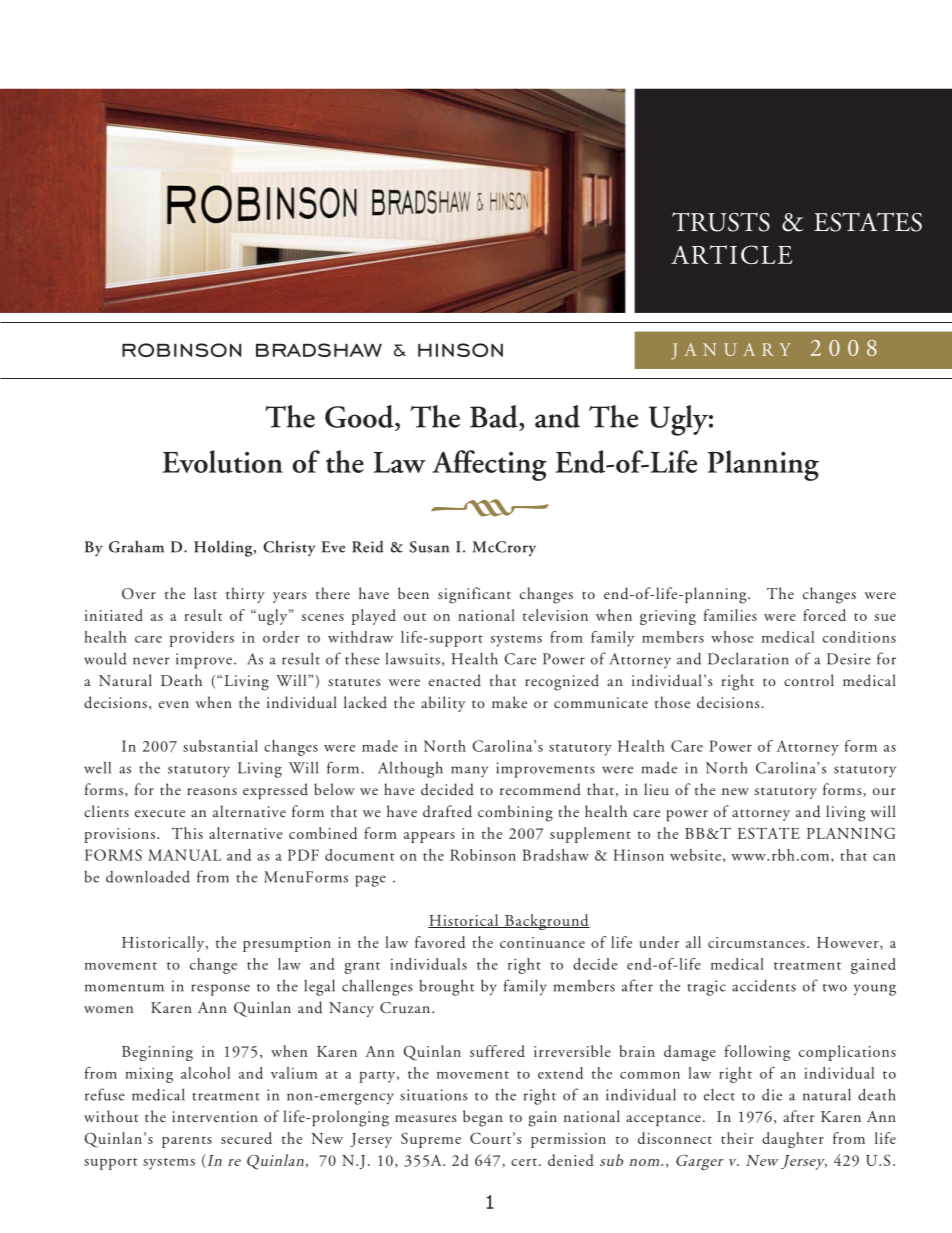 This screenshot has height=1233, width=952. What do you see at coordinates (360, 416) in the screenshot?
I see `Good` at bounding box center [360, 416].
